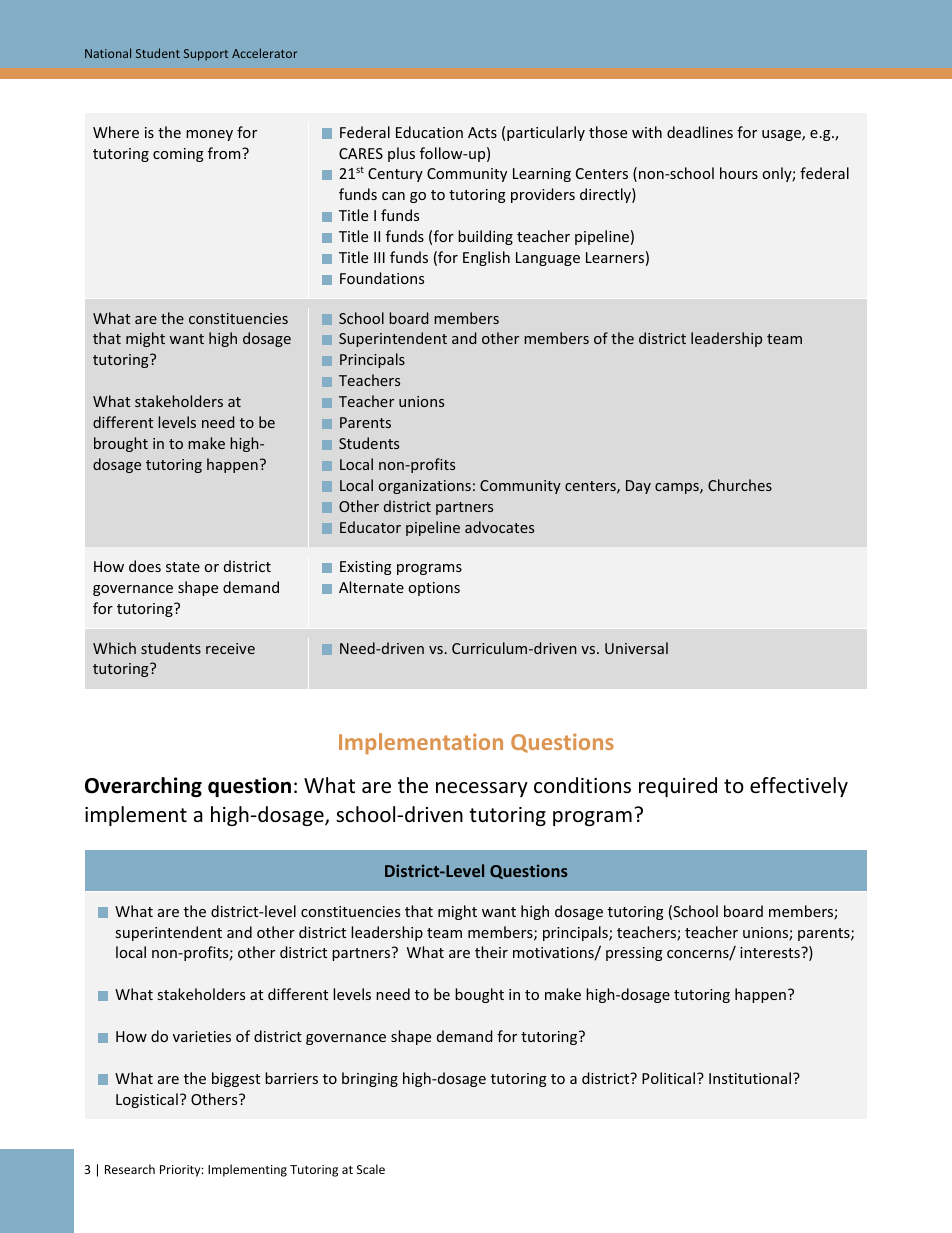 This image has height=1233, width=952. I want to click on Support, so click(206, 55).
